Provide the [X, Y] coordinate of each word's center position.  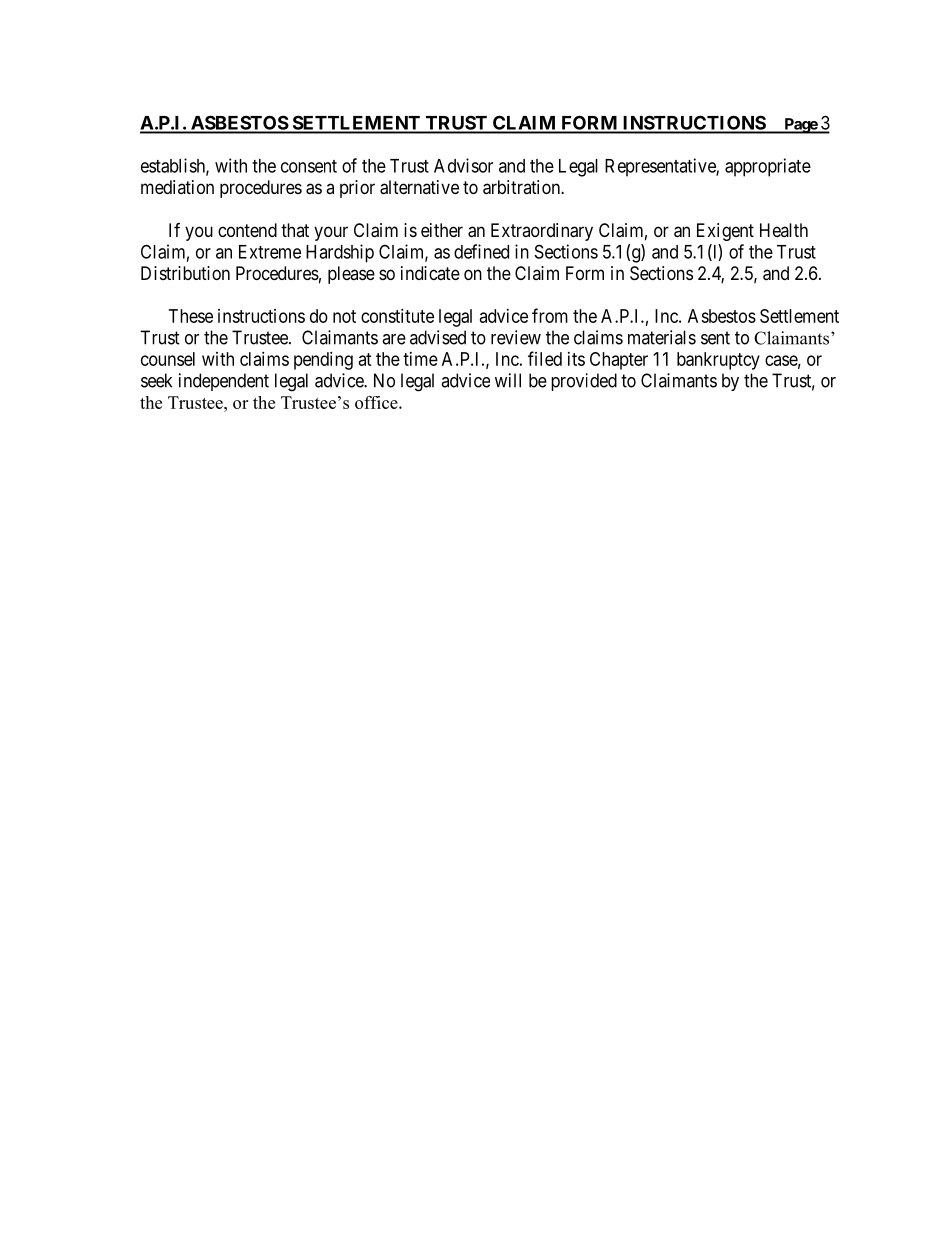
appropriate [768, 167]
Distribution [185, 273]
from [550, 315]
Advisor [463, 165]
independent [224, 382]
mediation [177, 187]
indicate [430, 273]
